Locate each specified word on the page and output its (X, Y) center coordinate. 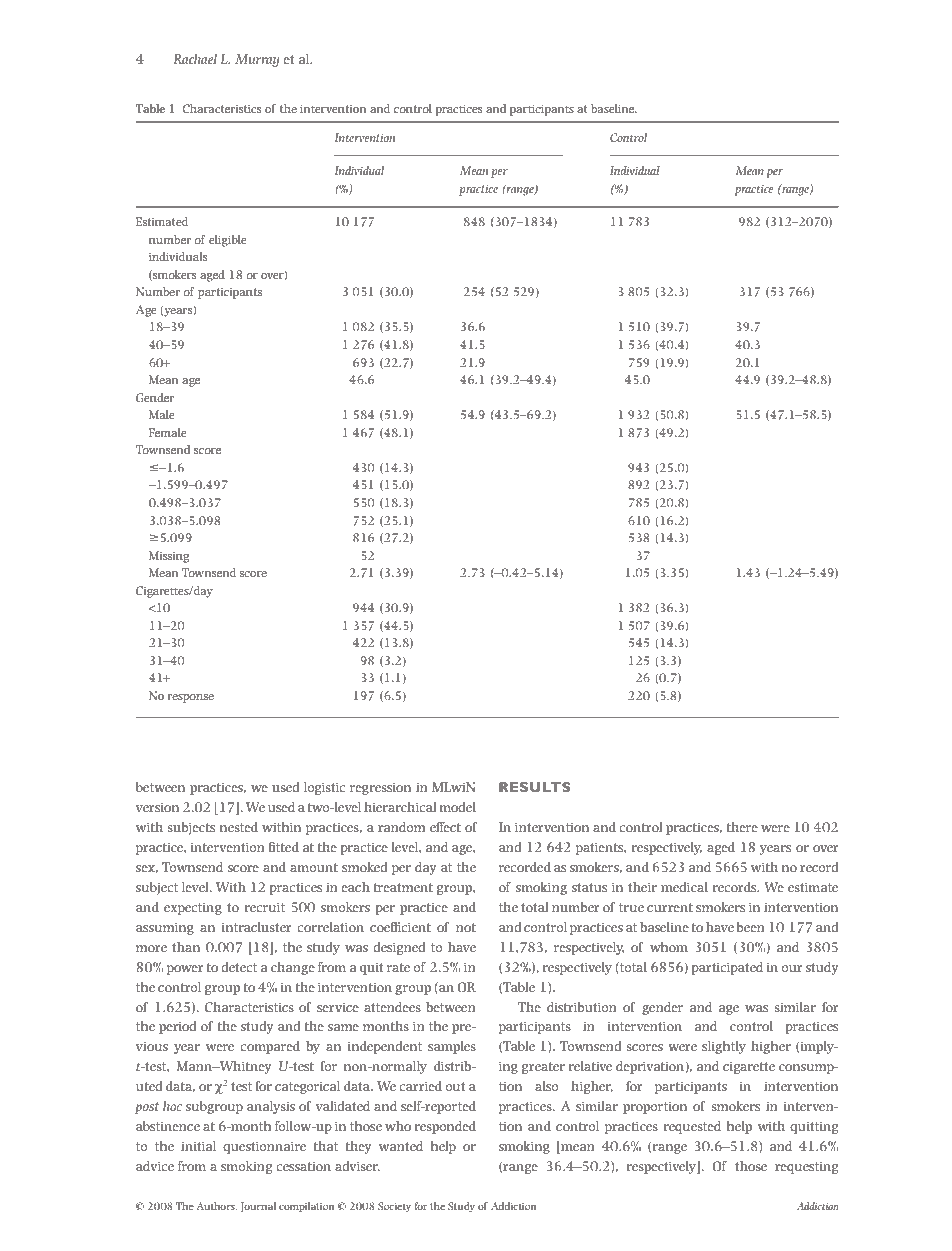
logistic (324, 788)
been (751, 927)
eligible (228, 241)
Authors (217, 1206)
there (742, 827)
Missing (169, 557)
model (458, 807)
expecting (193, 909)
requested (692, 1127)
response (191, 698)
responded (445, 1127)
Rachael (195, 59)
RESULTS (534, 787)
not (466, 927)
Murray (257, 60)
